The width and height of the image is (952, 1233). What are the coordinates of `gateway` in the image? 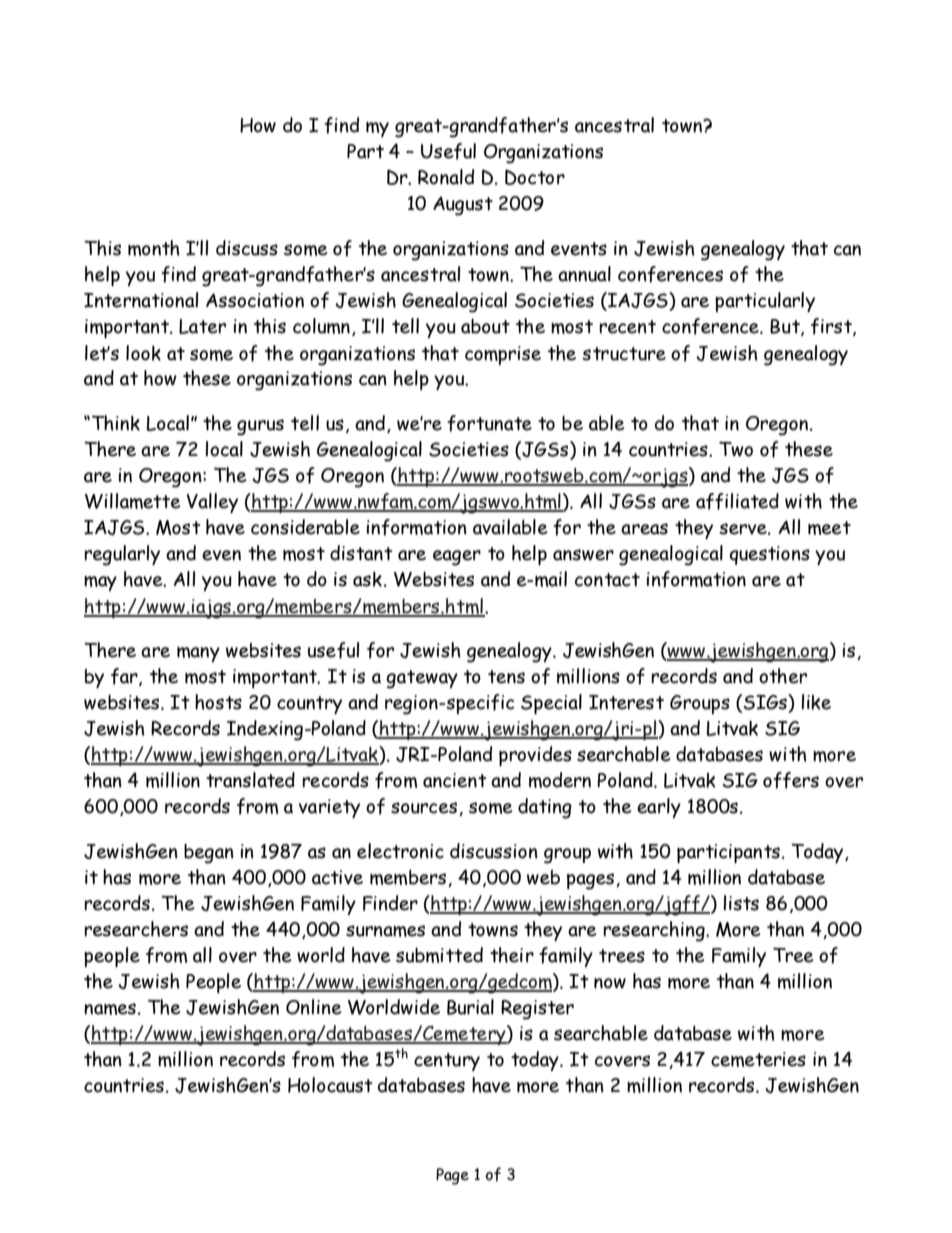 It's located at (422, 679).
